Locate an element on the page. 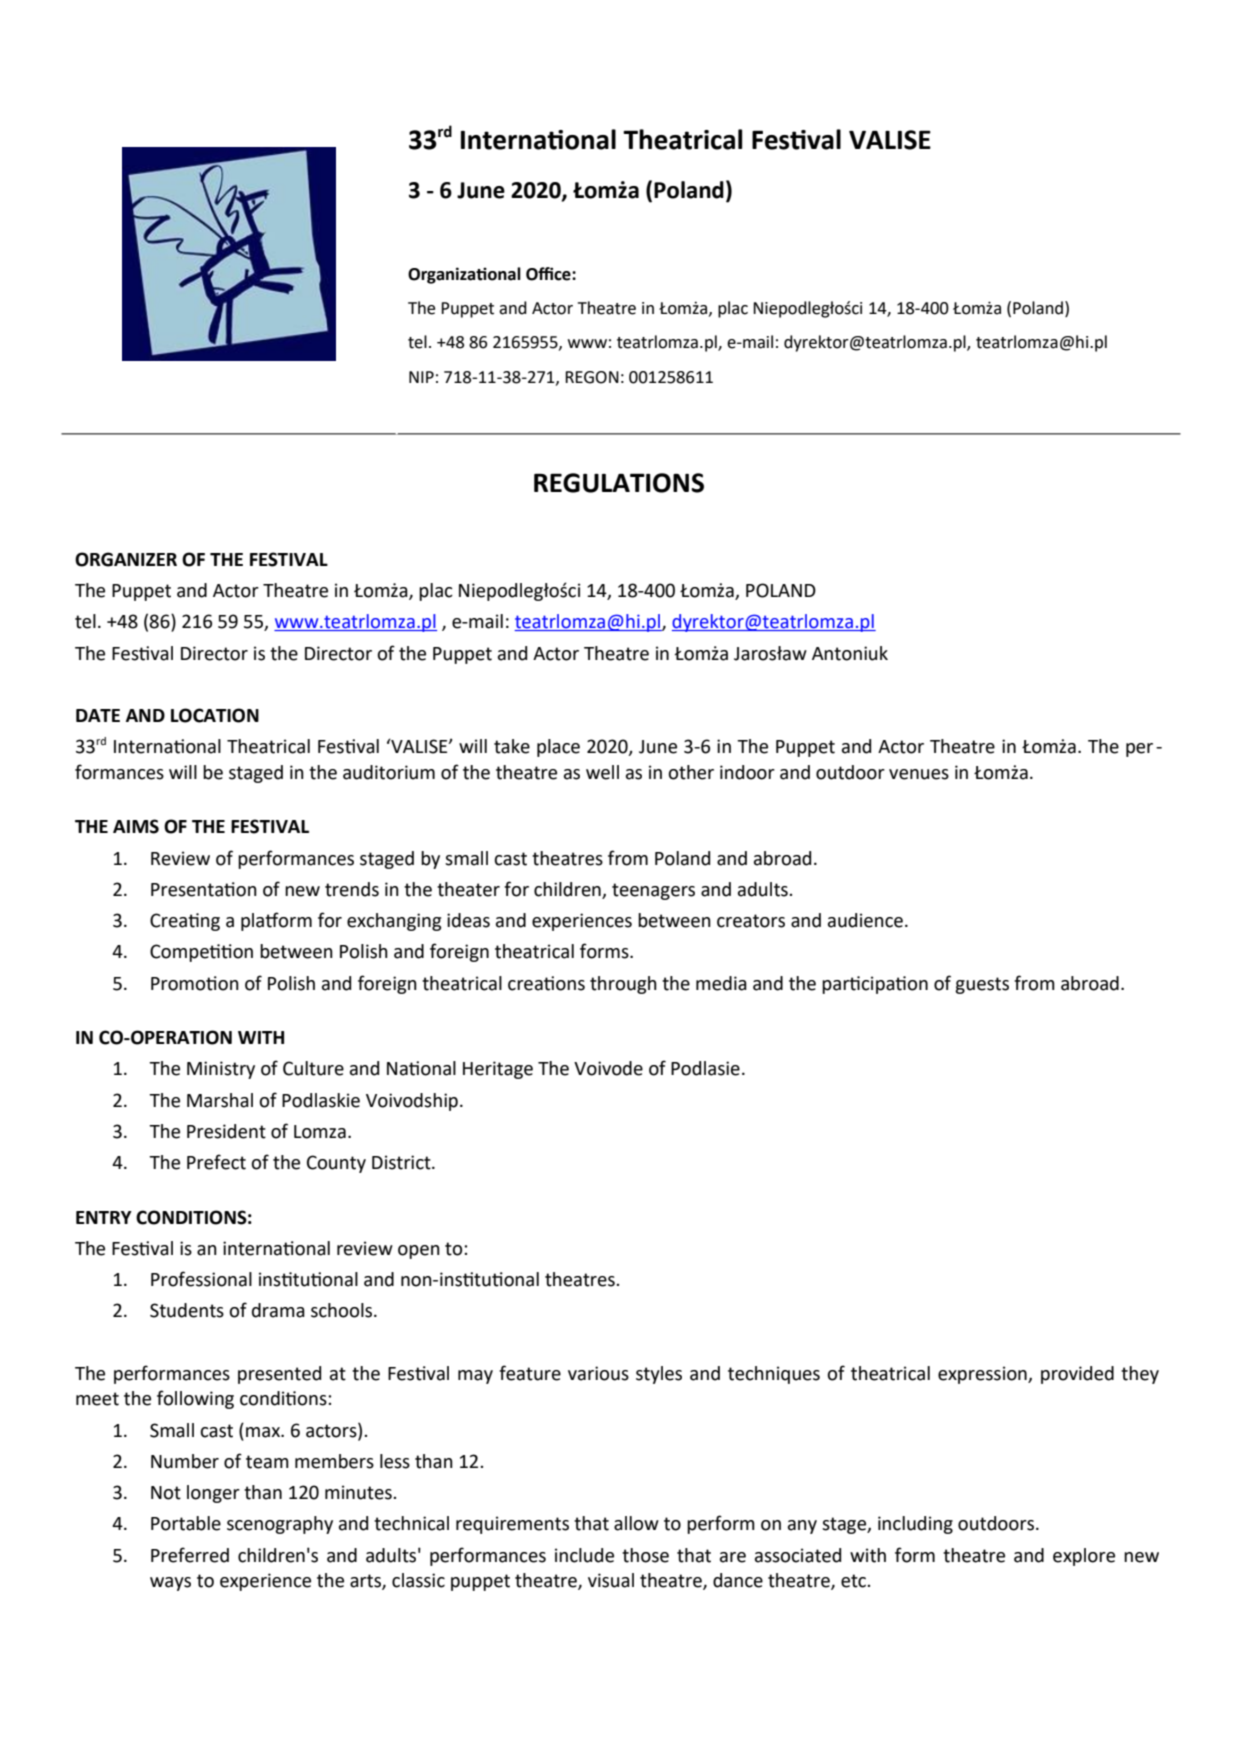 Image resolution: width=1237 pixels, height=1749 pixels. Office is located at coordinates (549, 274).
